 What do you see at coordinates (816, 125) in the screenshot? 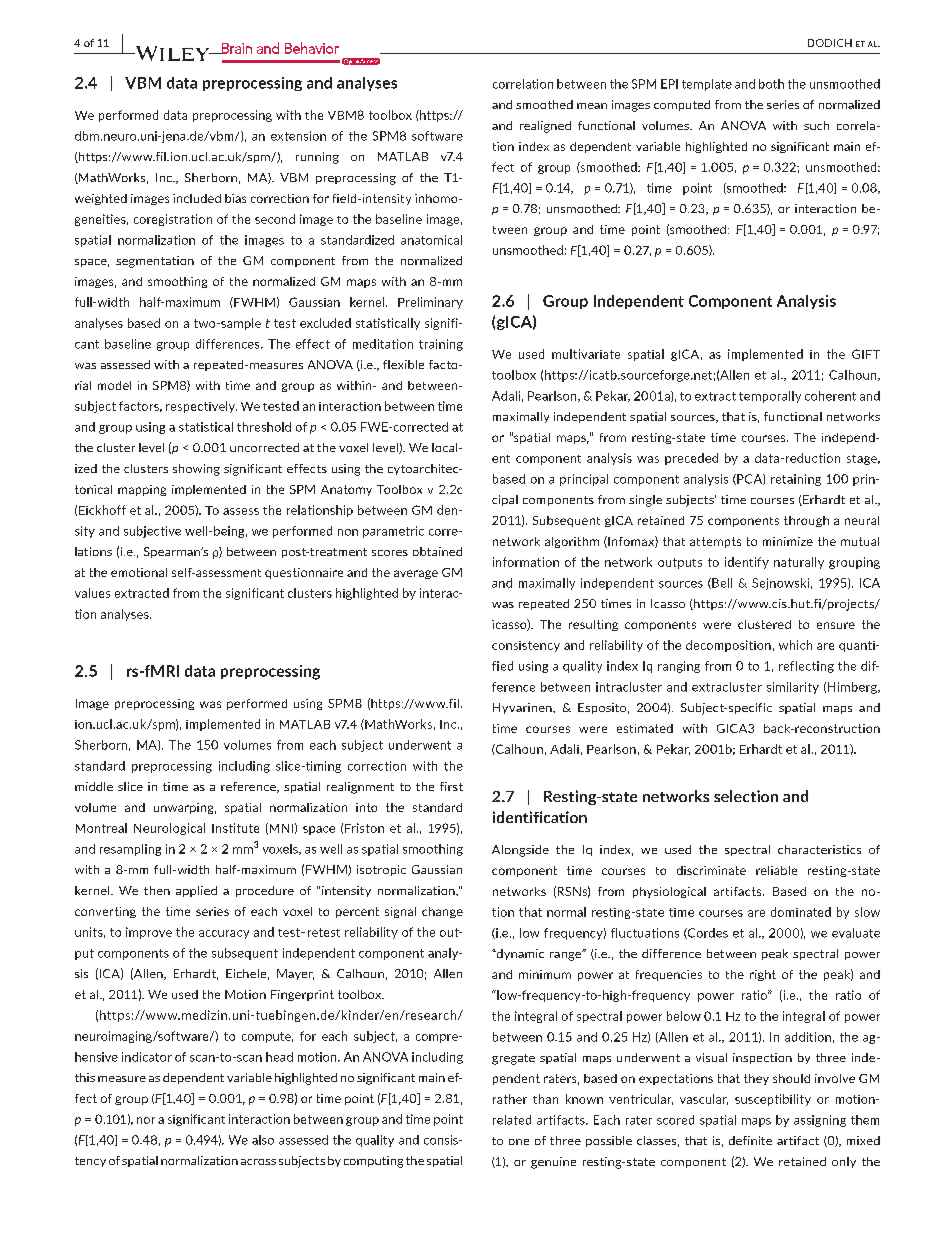
I see `such` at bounding box center [816, 125].
